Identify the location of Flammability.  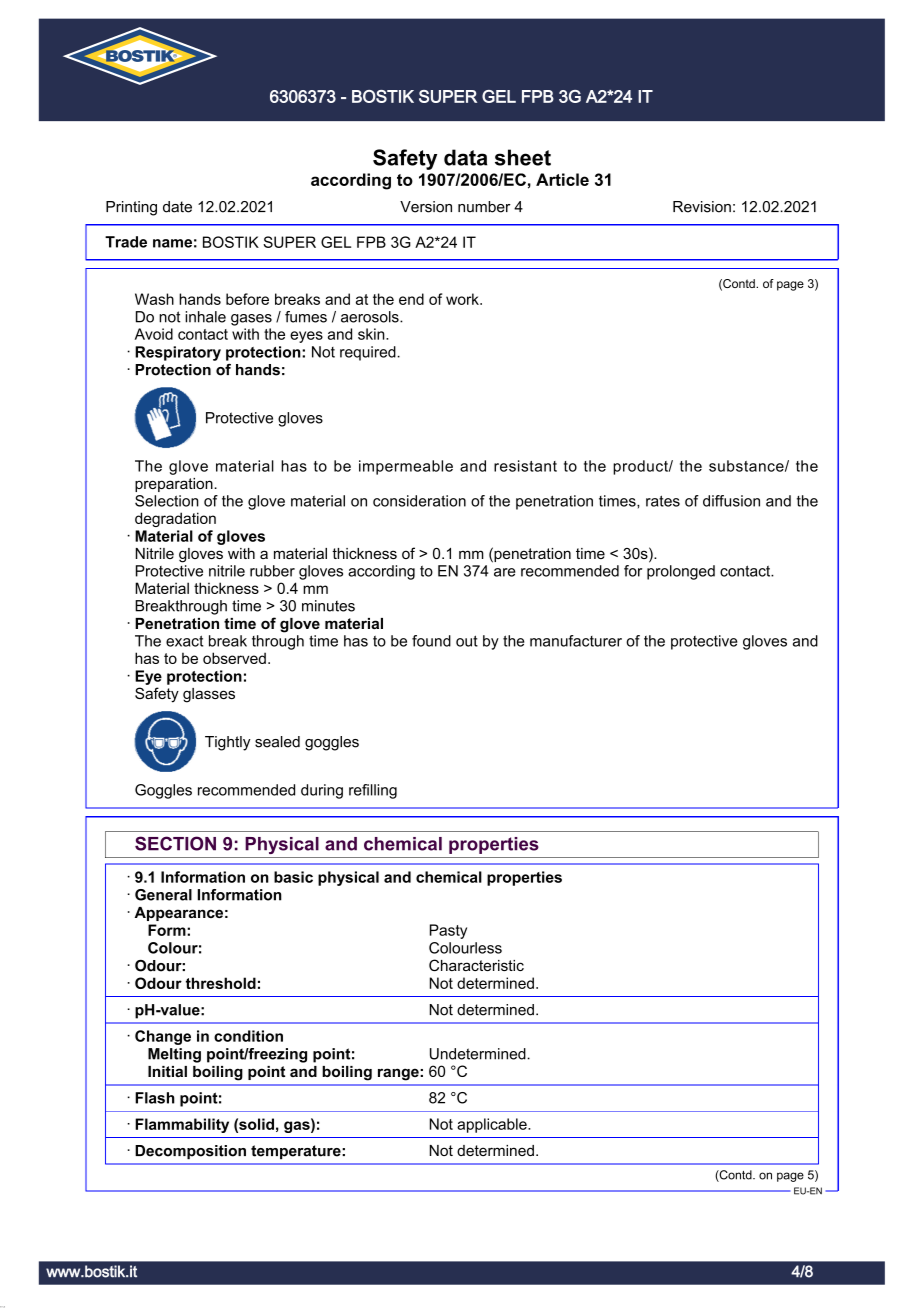
(182, 1125).
